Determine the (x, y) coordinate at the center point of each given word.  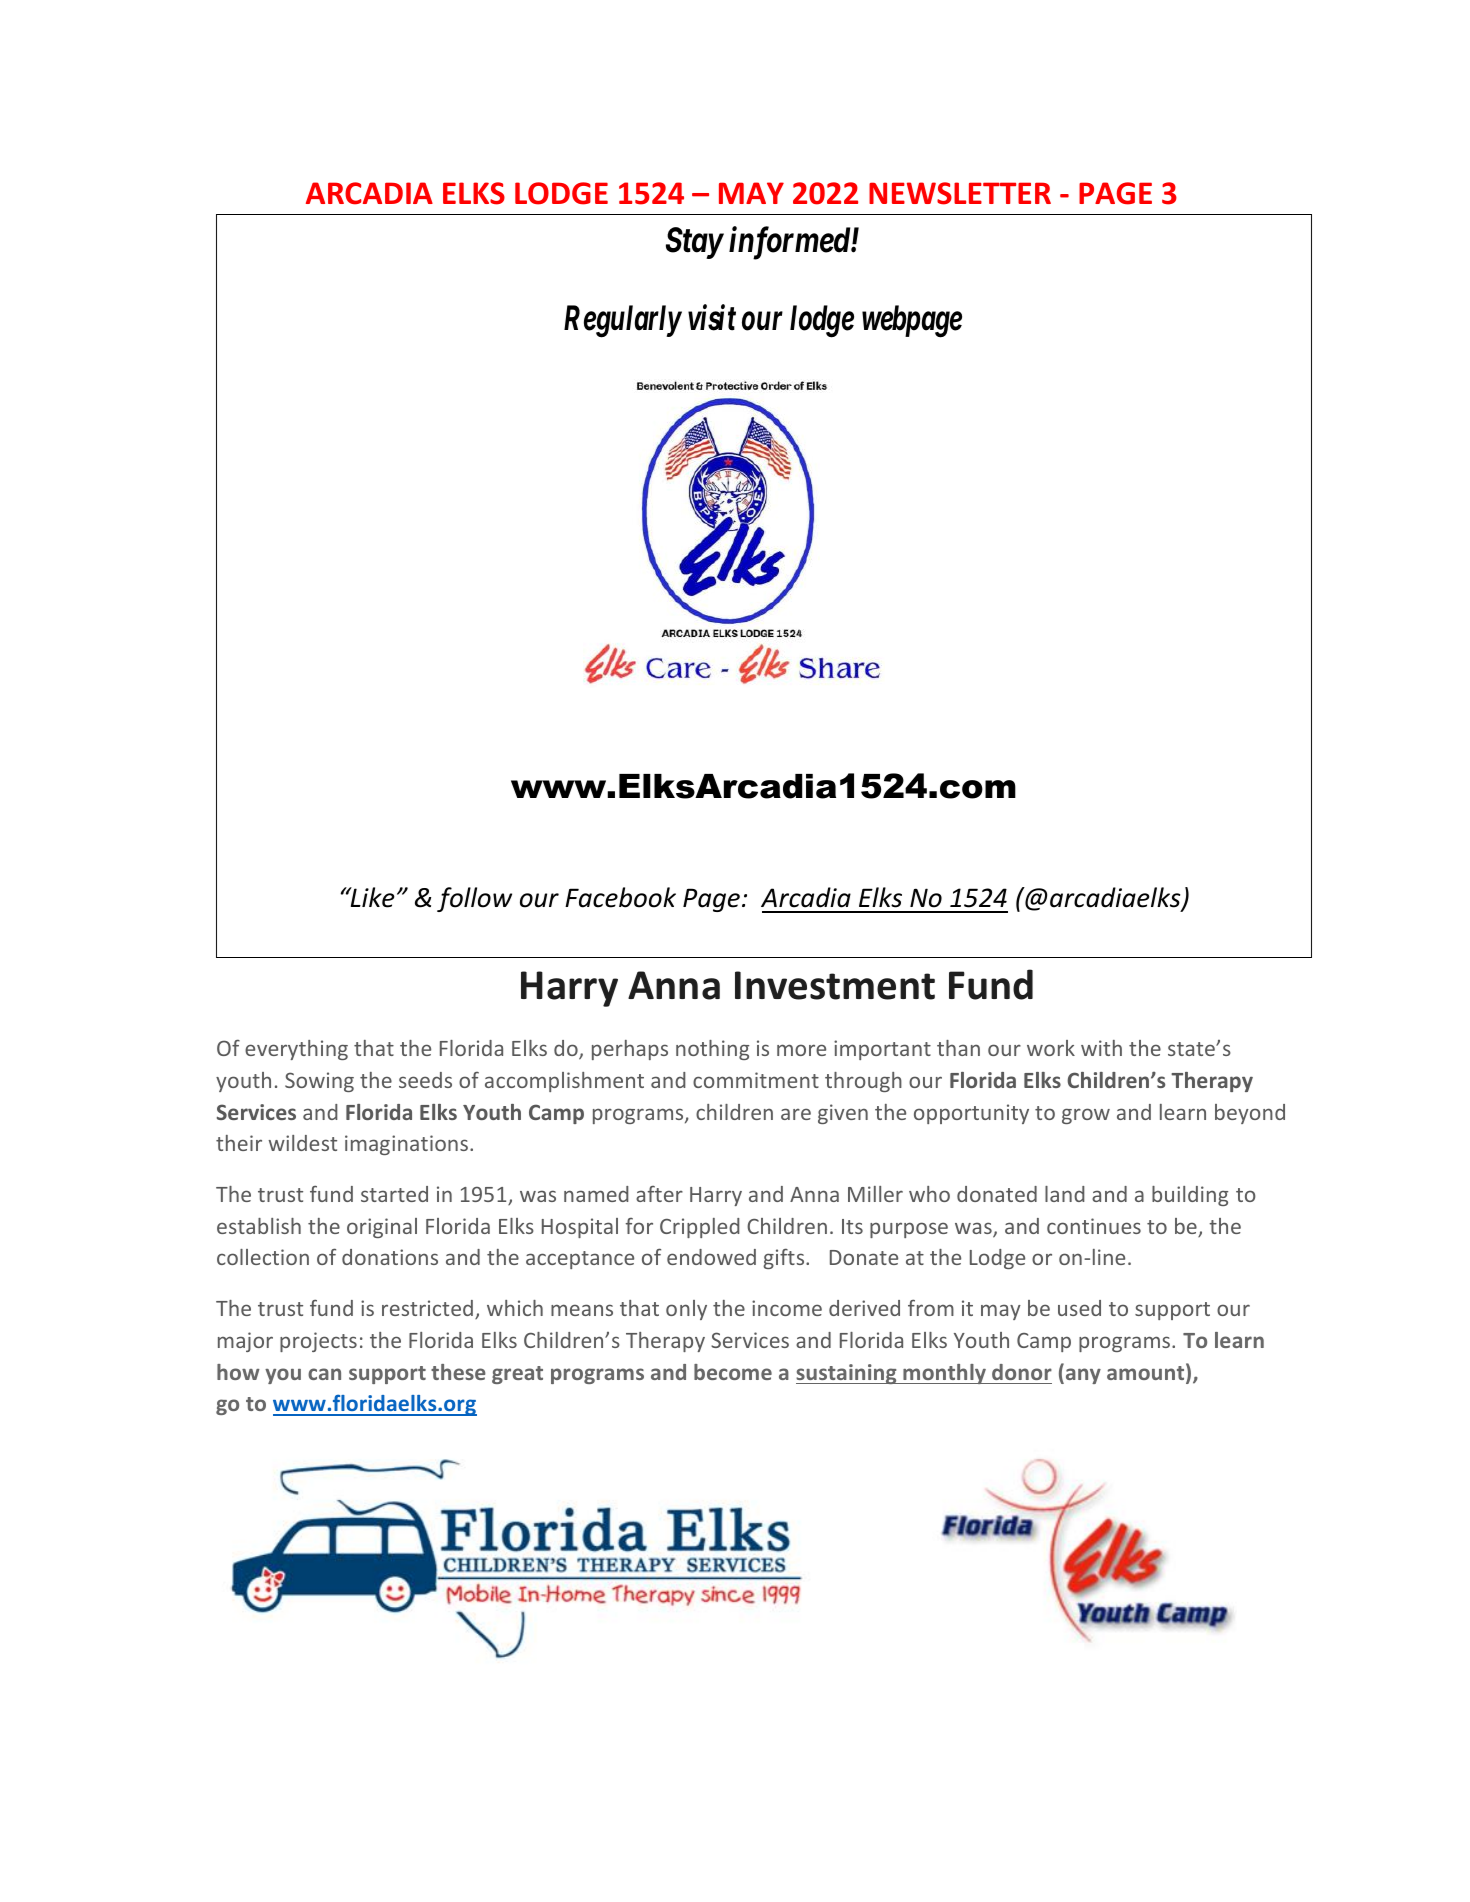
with (1101, 1048)
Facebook (620, 897)
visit (712, 318)
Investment (835, 985)
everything (296, 1050)
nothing (712, 1050)
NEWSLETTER (960, 193)
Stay (694, 243)
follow (474, 899)
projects (318, 1342)
